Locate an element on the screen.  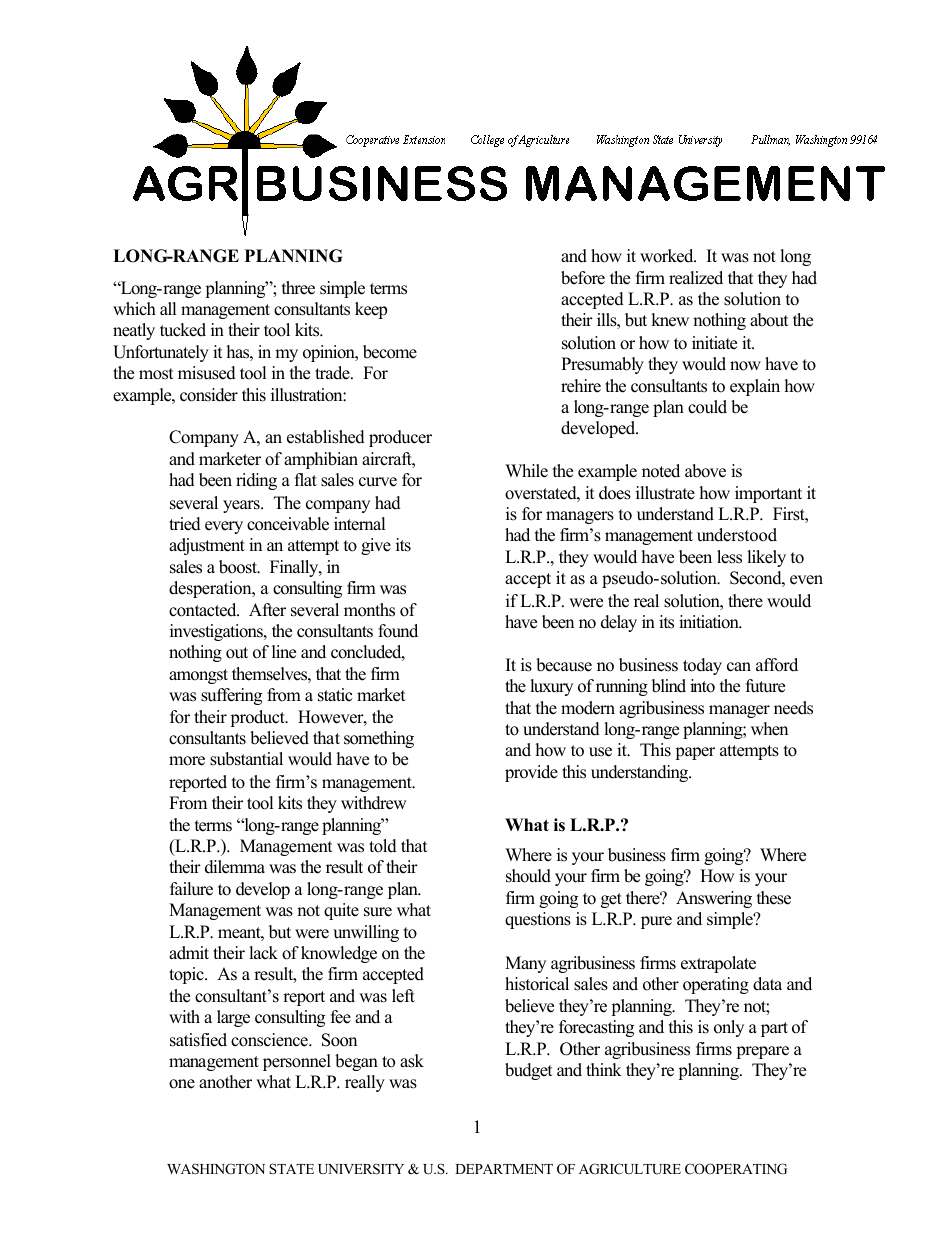
should is located at coordinates (528, 876).
